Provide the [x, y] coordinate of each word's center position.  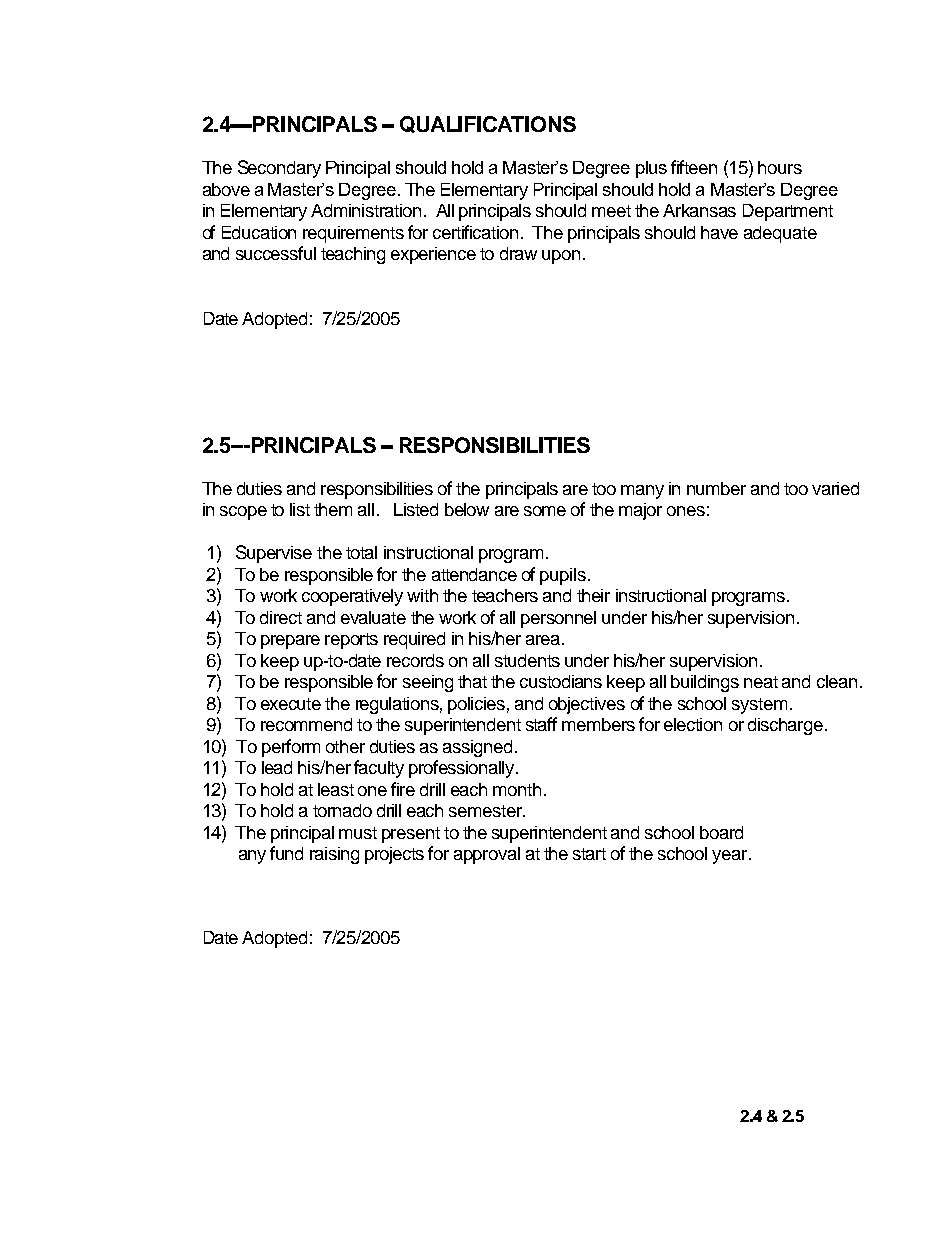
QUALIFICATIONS [488, 124]
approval [487, 855]
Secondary [279, 169]
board [721, 832]
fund [286, 853]
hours [780, 167]
